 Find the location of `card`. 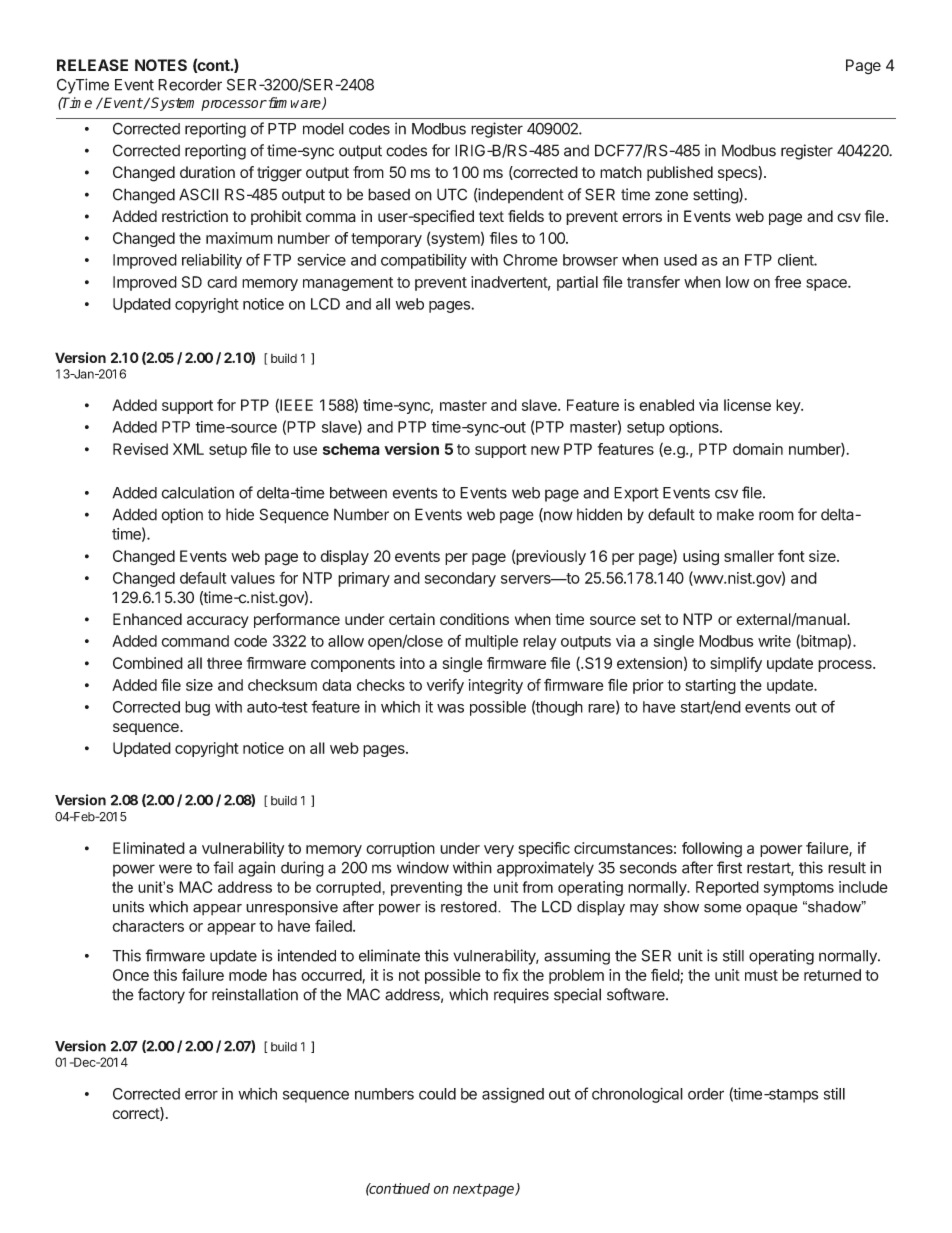

card is located at coordinates (222, 282).
